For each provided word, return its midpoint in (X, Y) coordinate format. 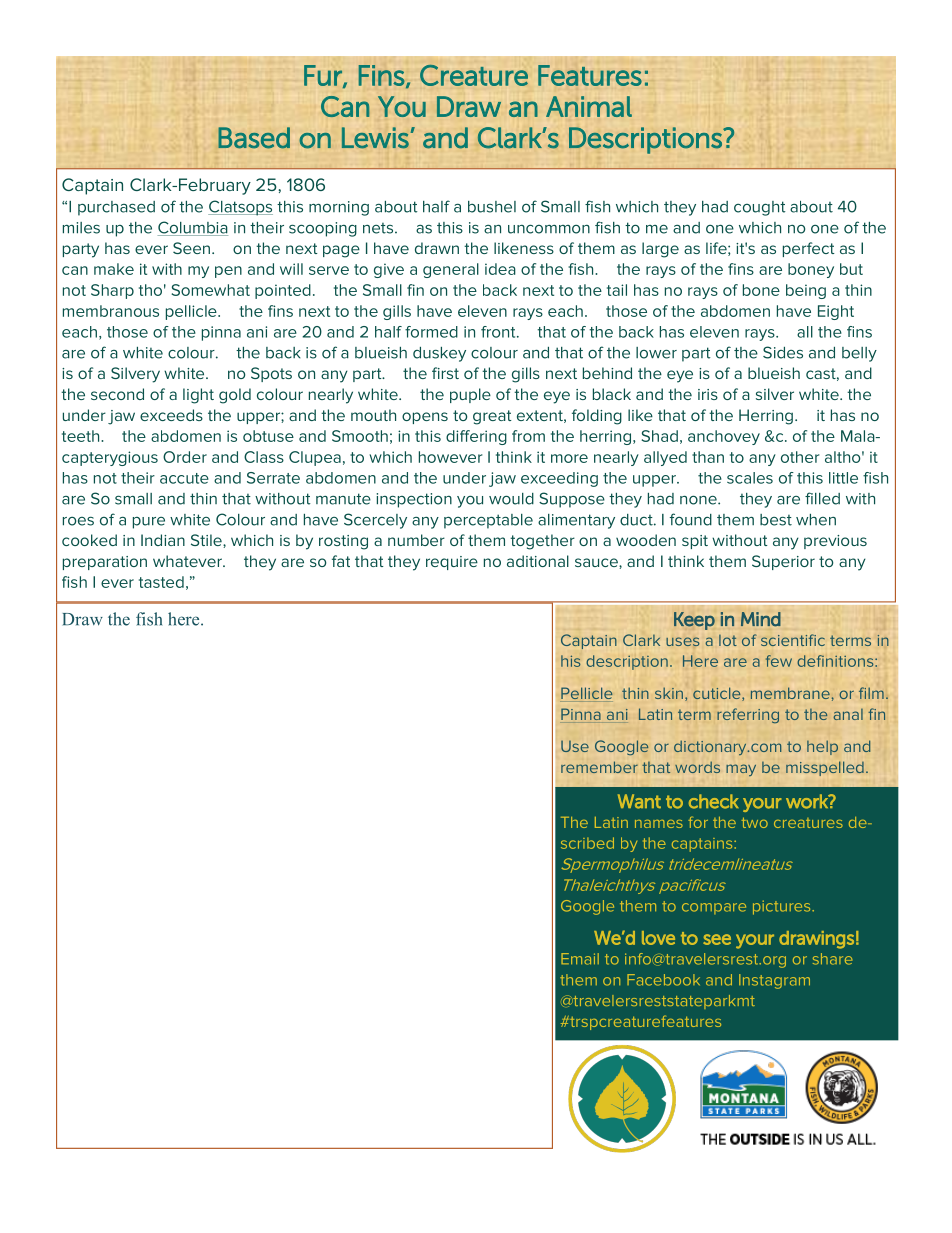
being (806, 291)
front (499, 332)
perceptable (488, 521)
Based (254, 138)
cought (760, 208)
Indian (163, 540)
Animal (589, 106)
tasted (161, 582)
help (822, 748)
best (776, 520)
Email (580, 959)
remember (599, 767)
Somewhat (211, 290)
